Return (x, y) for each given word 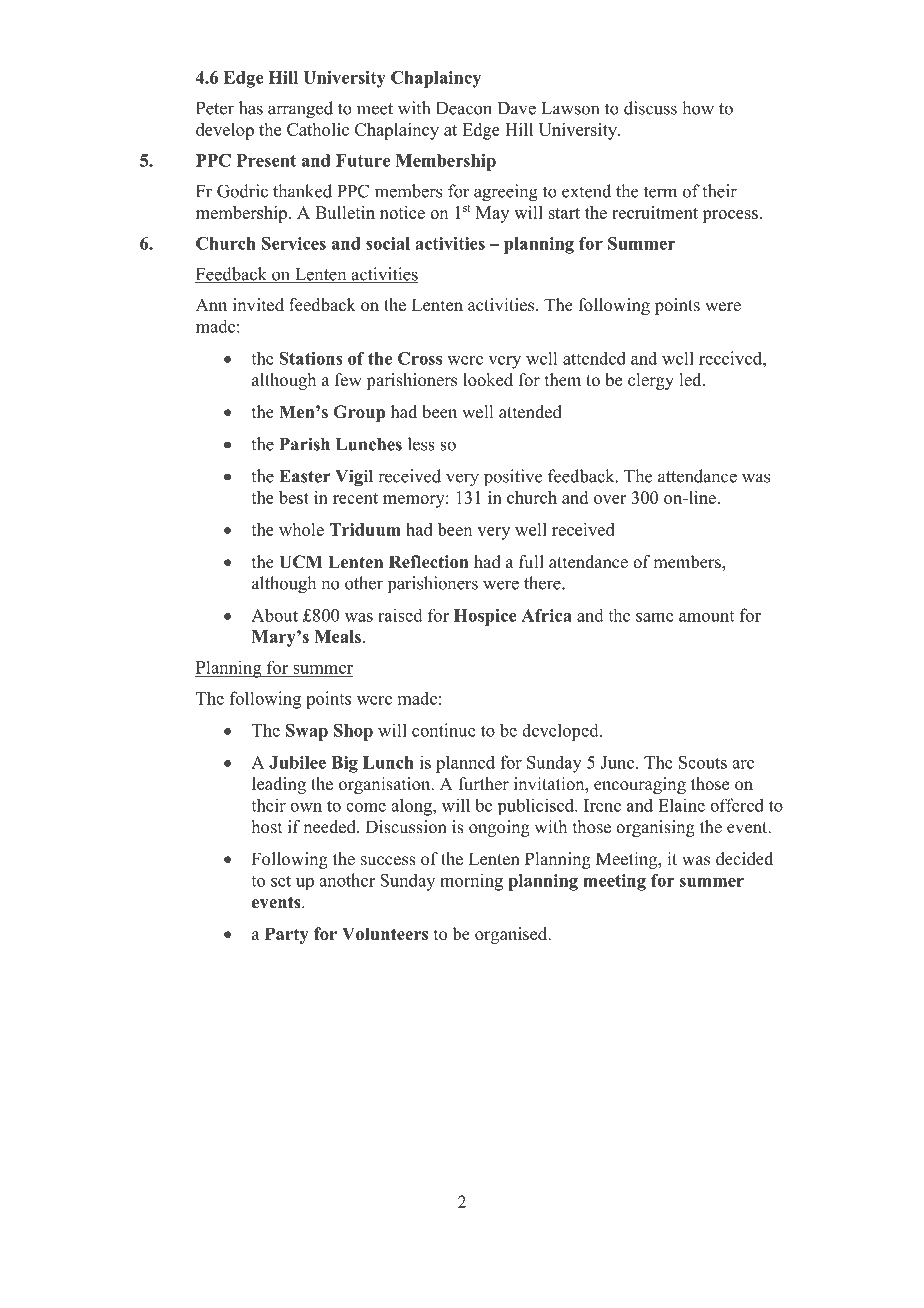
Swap (307, 732)
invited (258, 305)
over (610, 499)
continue (444, 730)
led (691, 380)
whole (301, 529)
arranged (300, 110)
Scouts (703, 762)
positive (513, 478)
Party (287, 935)
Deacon (464, 108)
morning (471, 882)
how (698, 108)
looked (488, 380)
